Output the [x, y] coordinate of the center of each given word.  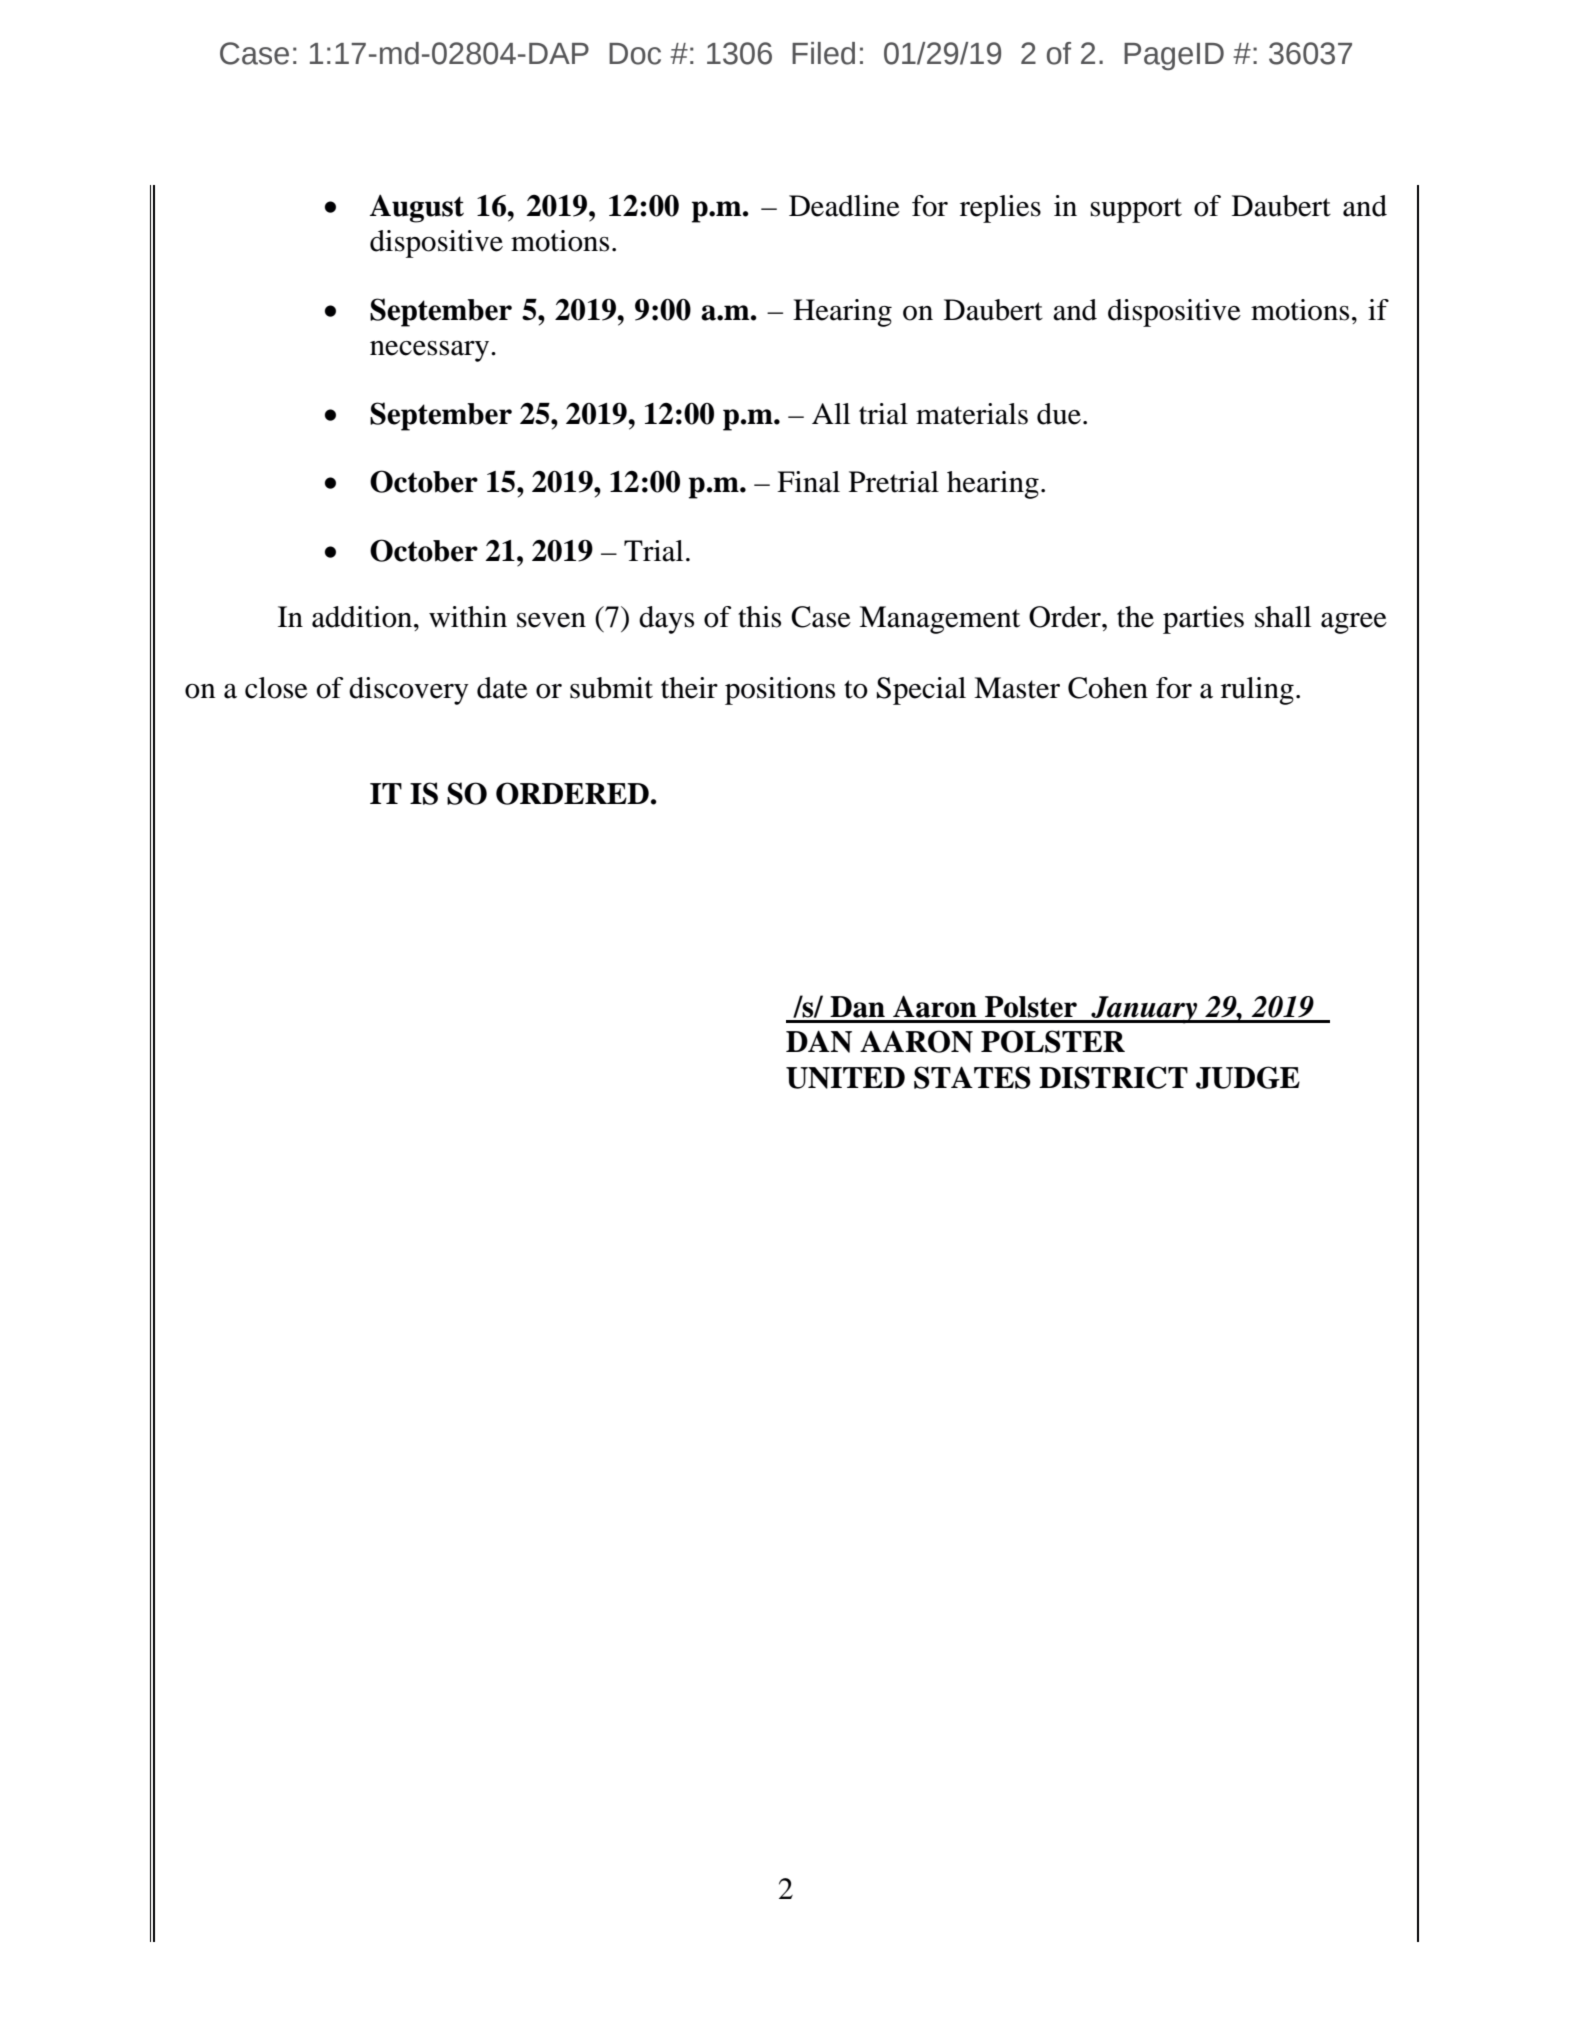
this [759, 617]
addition [363, 617]
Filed [823, 53]
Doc [635, 54]
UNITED [845, 1078]
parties [1203, 620]
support [1136, 210]
